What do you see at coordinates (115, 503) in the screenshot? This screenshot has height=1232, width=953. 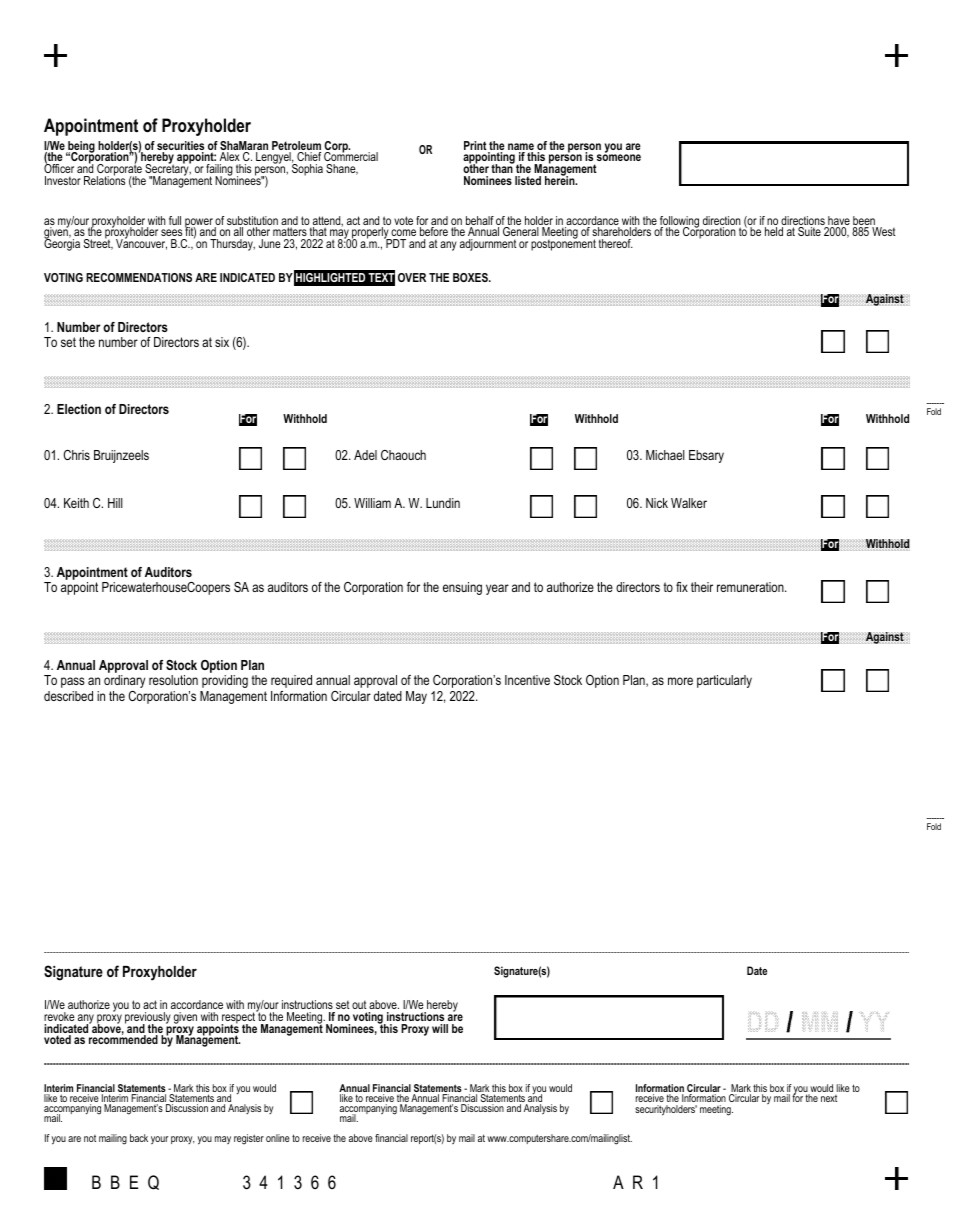 I see `Hill` at bounding box center [115, 503].
